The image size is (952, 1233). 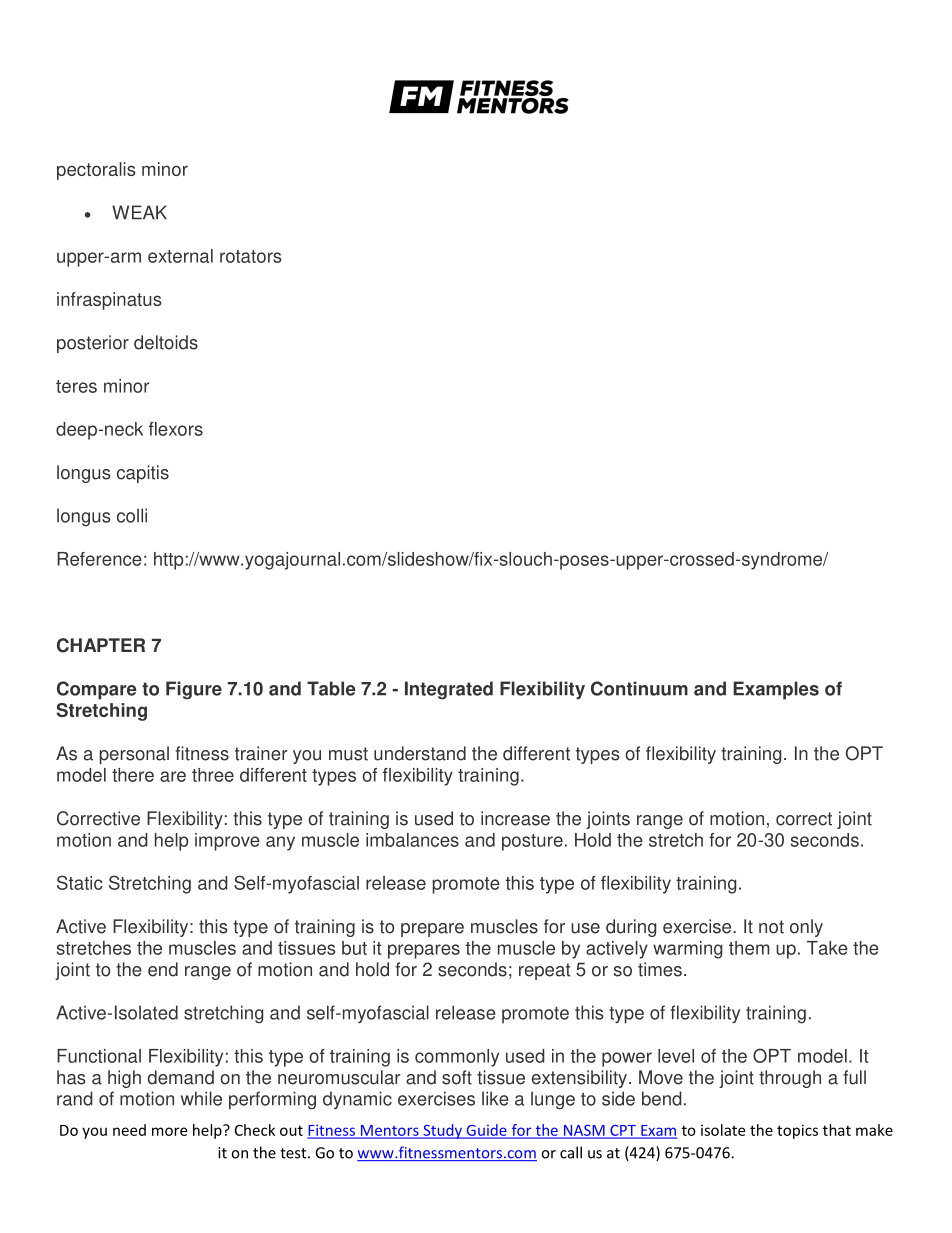 What do you see at coordinates (797, 1131) in the image?
I see `topics` at bounding box center [797, 1131].
